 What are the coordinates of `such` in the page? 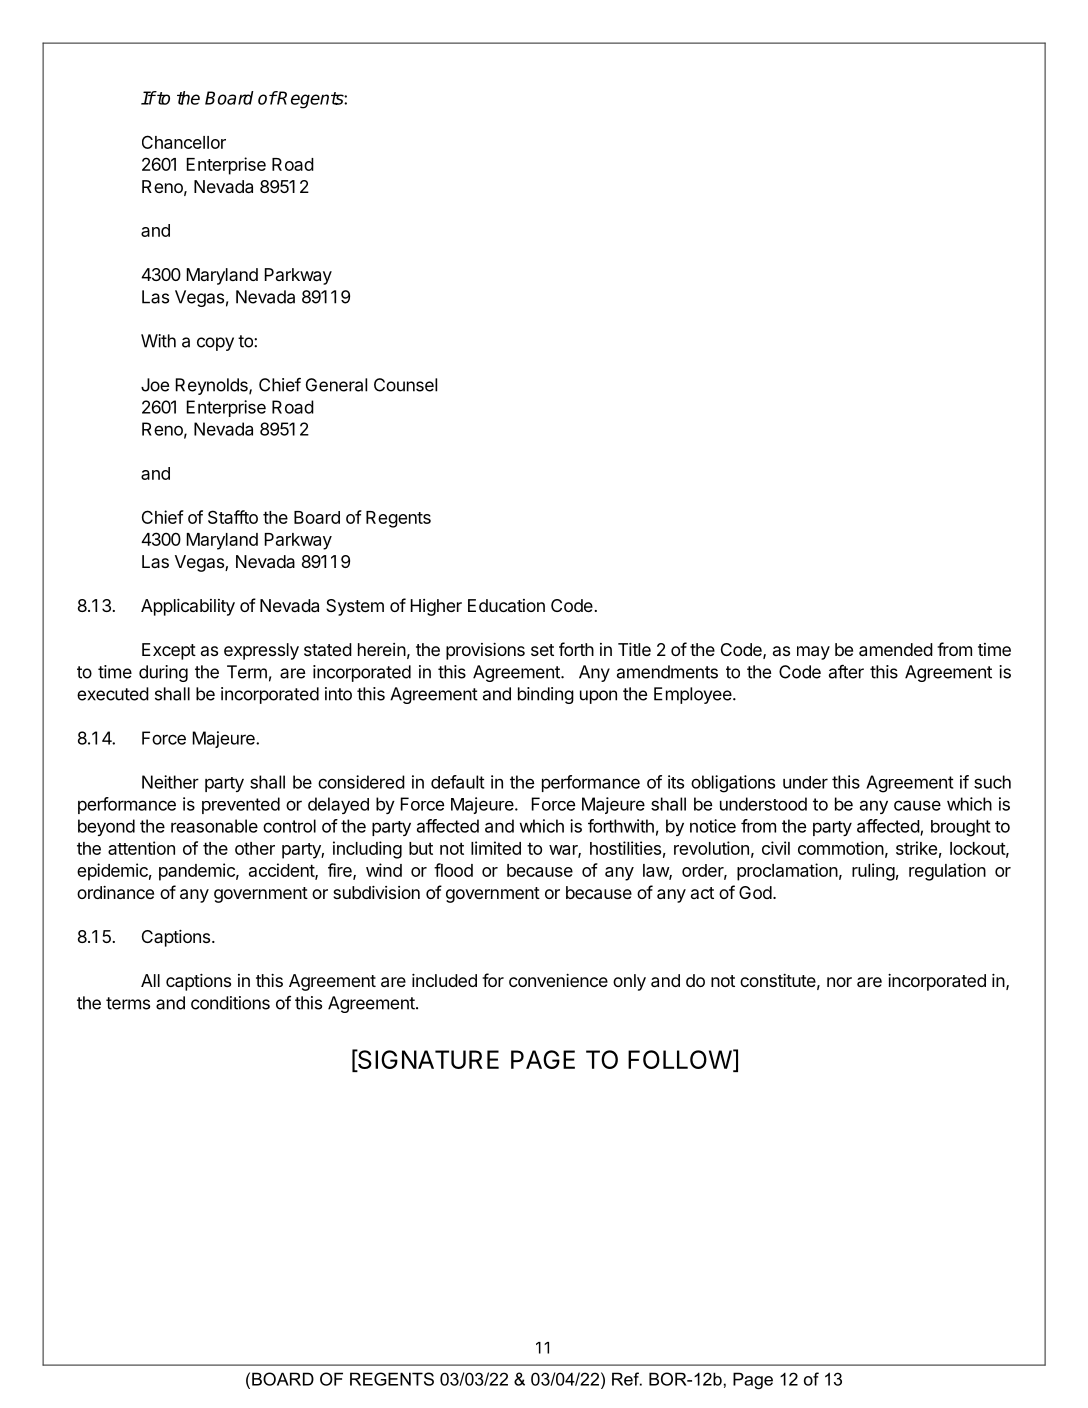 It's located at (992, 782).
